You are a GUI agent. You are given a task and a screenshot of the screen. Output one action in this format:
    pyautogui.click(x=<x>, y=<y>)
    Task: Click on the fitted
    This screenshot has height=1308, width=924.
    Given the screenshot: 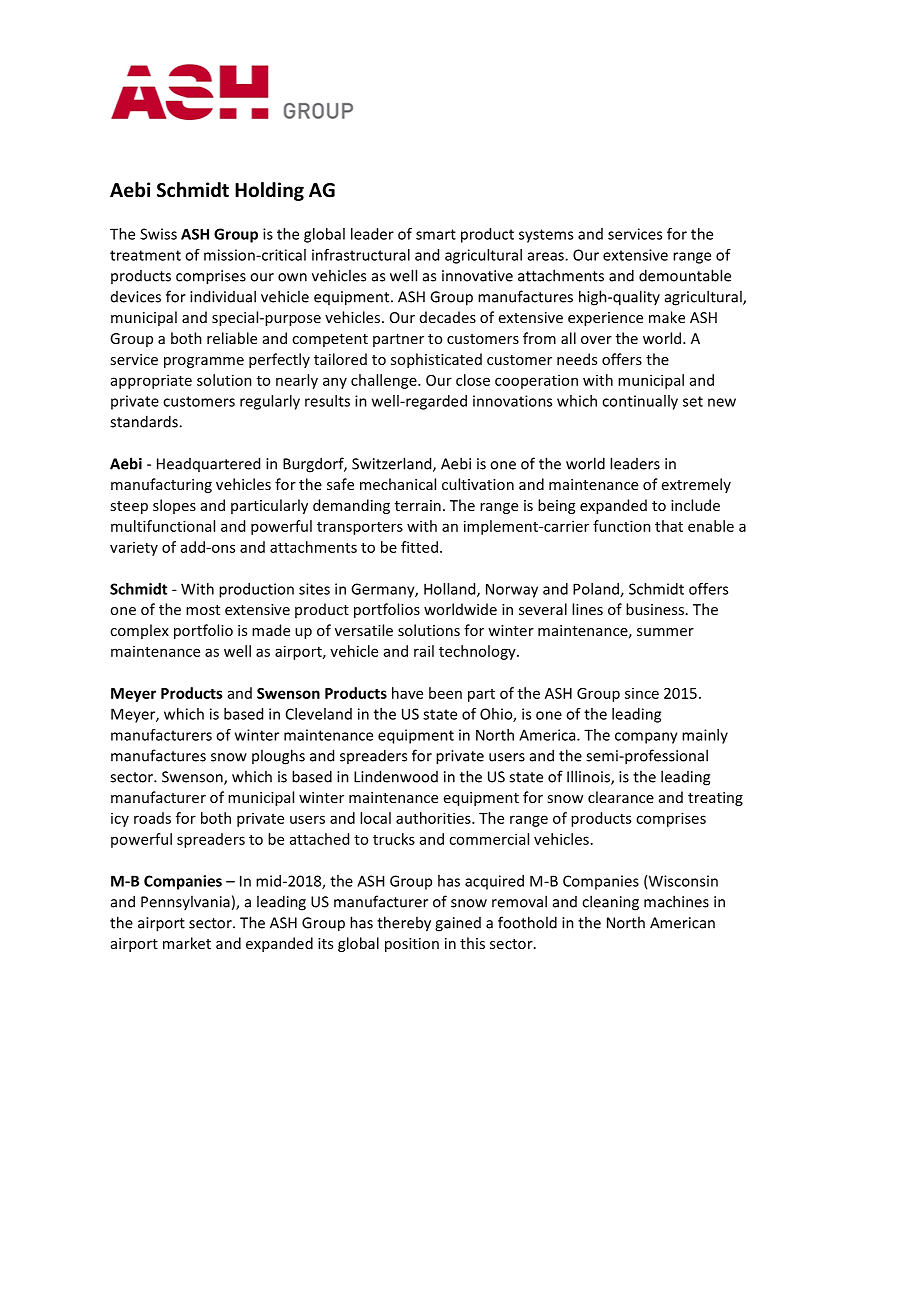 What is the action you would take?
    pyautogui.click(x=419, y=547)
